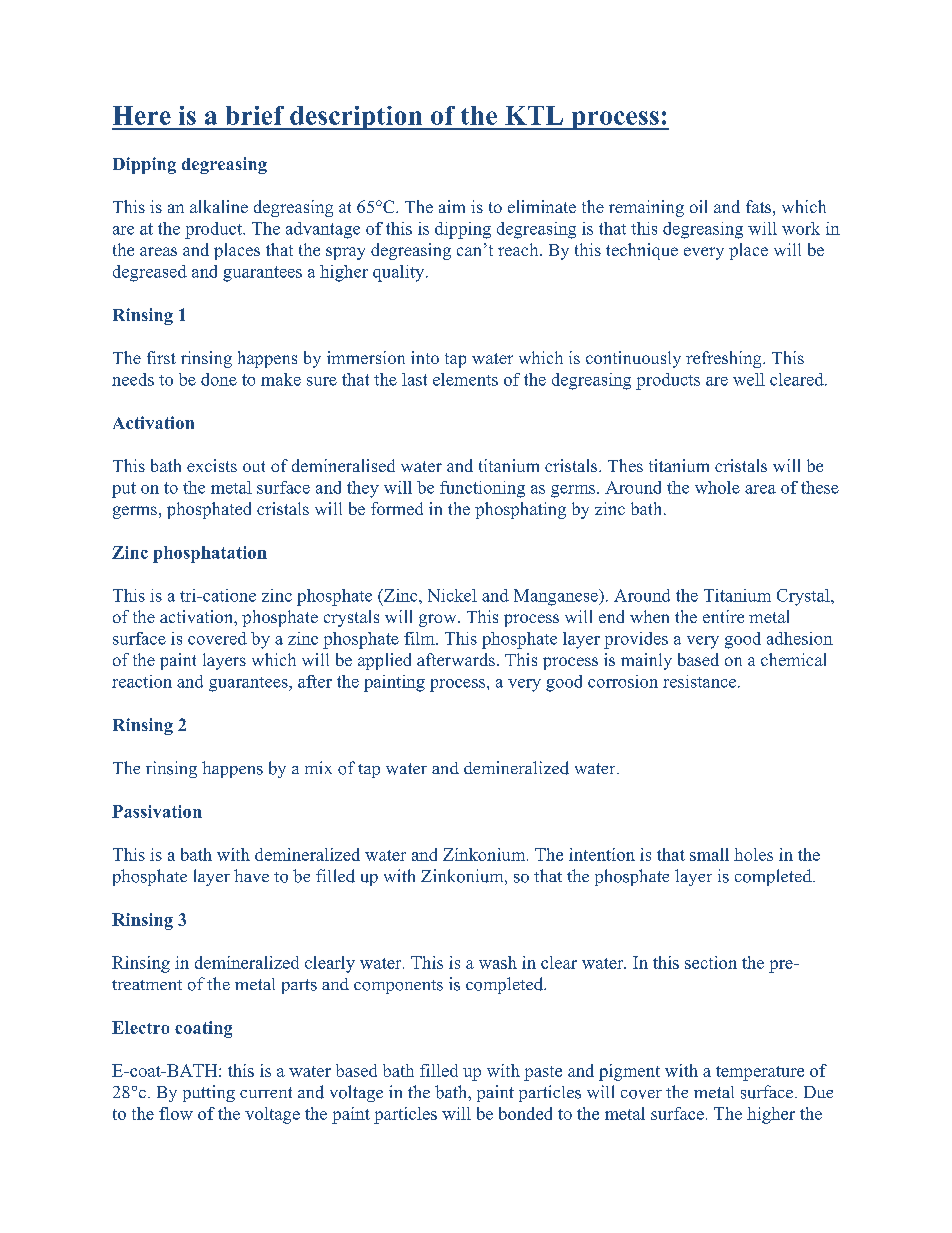 This screenshot has width=952, height=1233. What do you see at coordinates (255, 115) in the screenshot?
I see `brief` at bounding box center [255, 115].
